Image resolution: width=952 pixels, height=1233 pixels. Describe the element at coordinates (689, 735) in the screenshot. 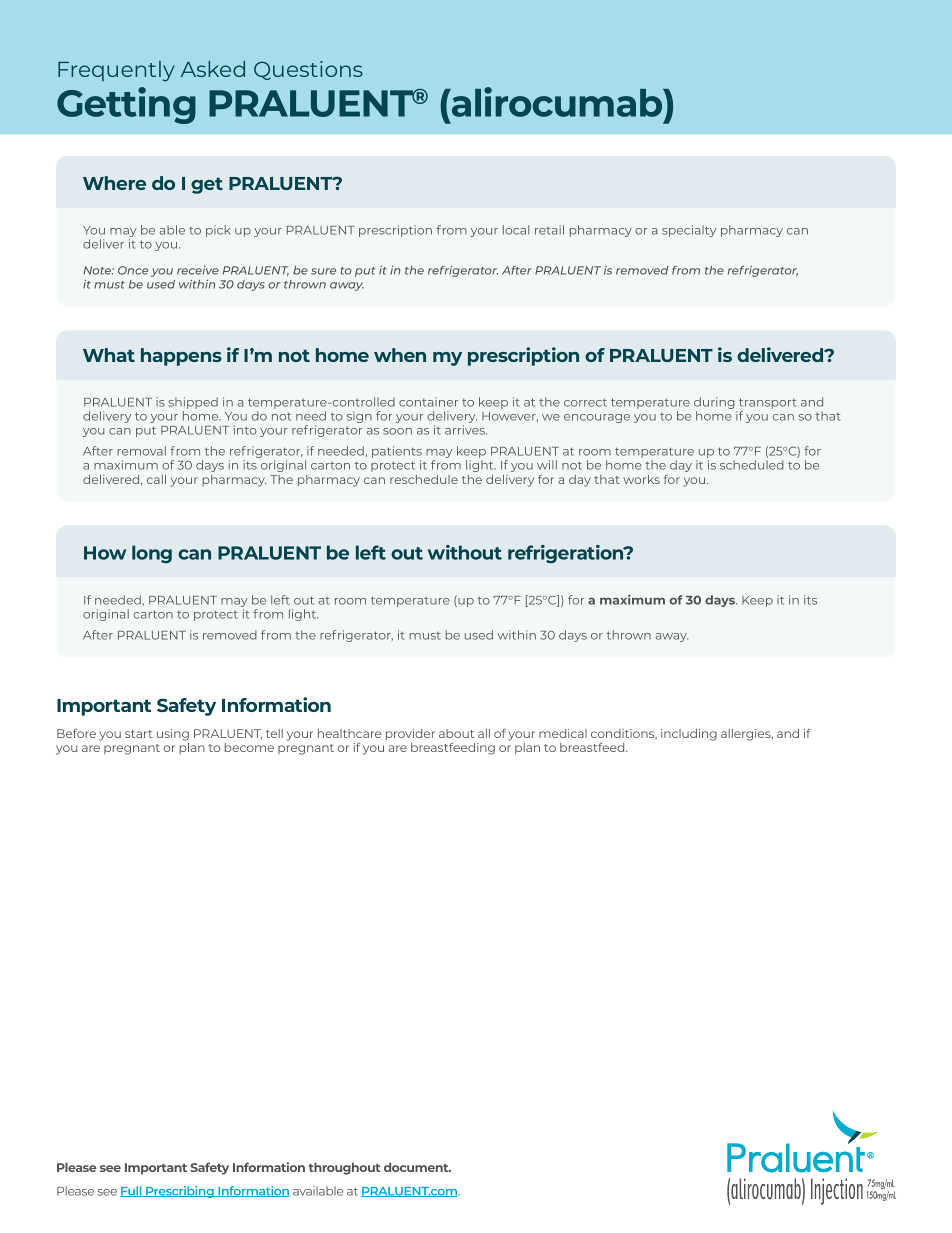

I see `including` at that location.
